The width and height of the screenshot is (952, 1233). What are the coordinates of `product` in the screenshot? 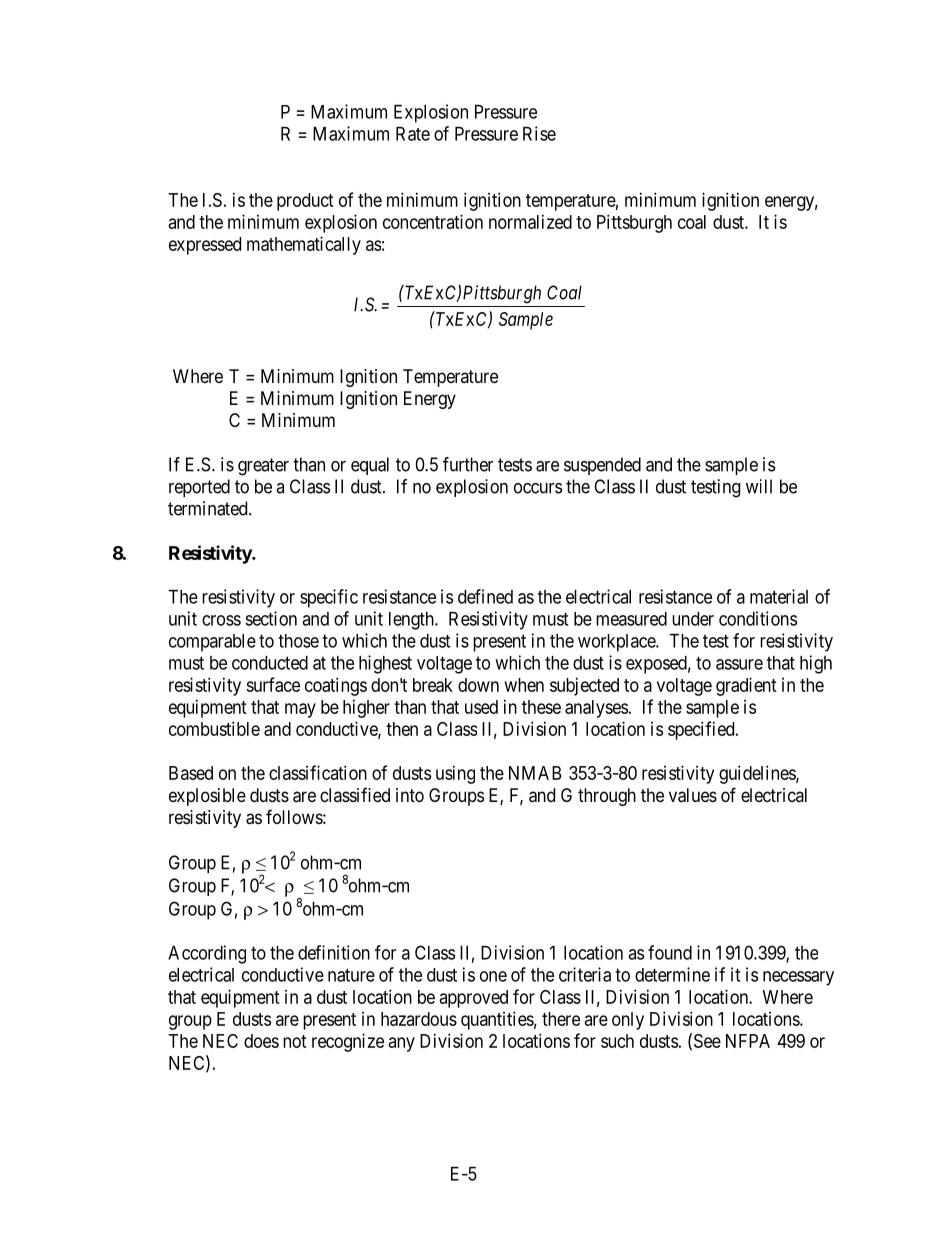 It's located at (305, 202).
